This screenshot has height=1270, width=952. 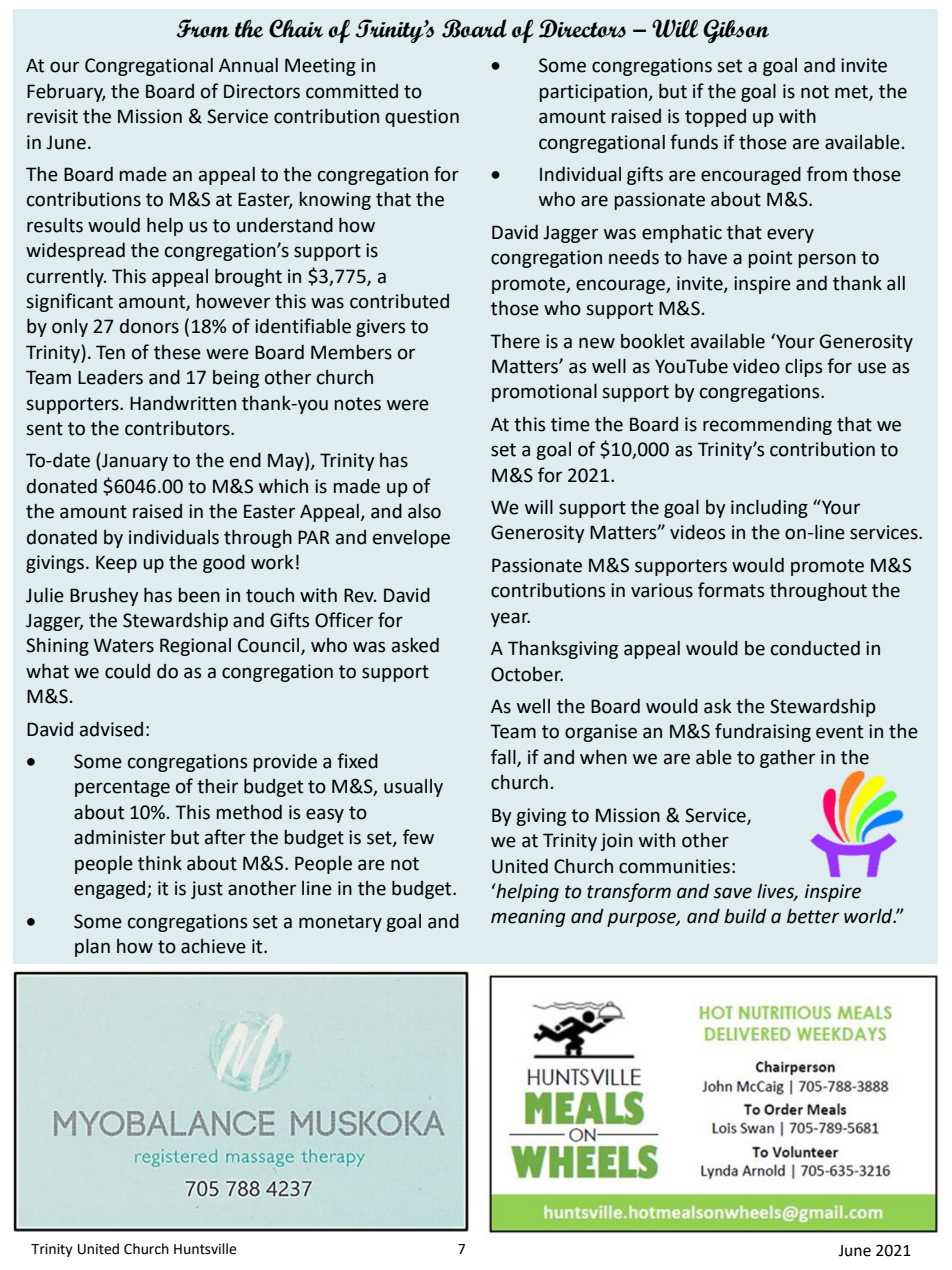 What do you see at coordinates (732, 893) in the screenshot?
I see `save` at bounding box center [732, 893].
